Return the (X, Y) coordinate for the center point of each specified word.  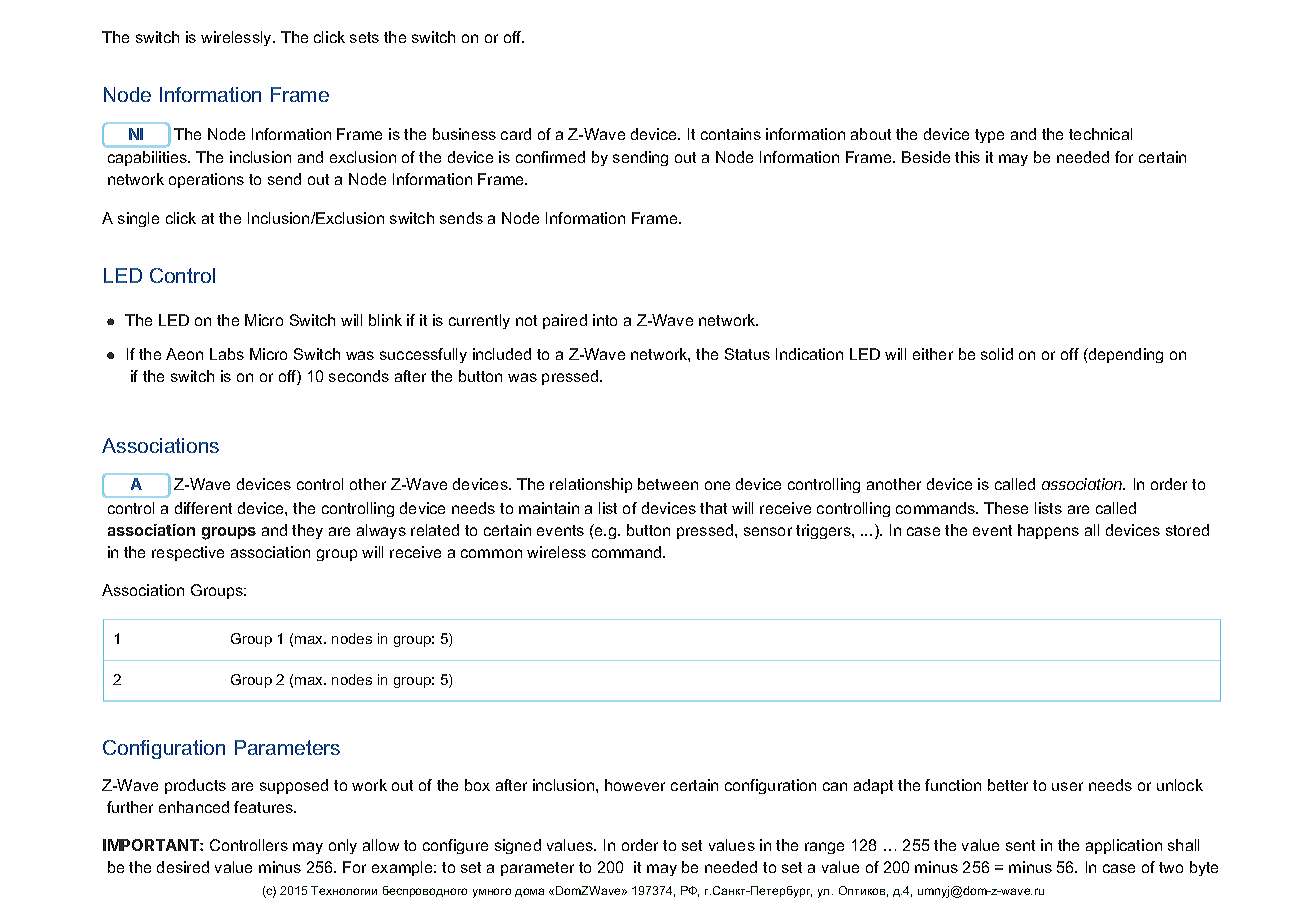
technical (1100, 134)
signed (518, 846)
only (343, 846)
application (1124, 846)
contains (731, 134)
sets (364, 37)
